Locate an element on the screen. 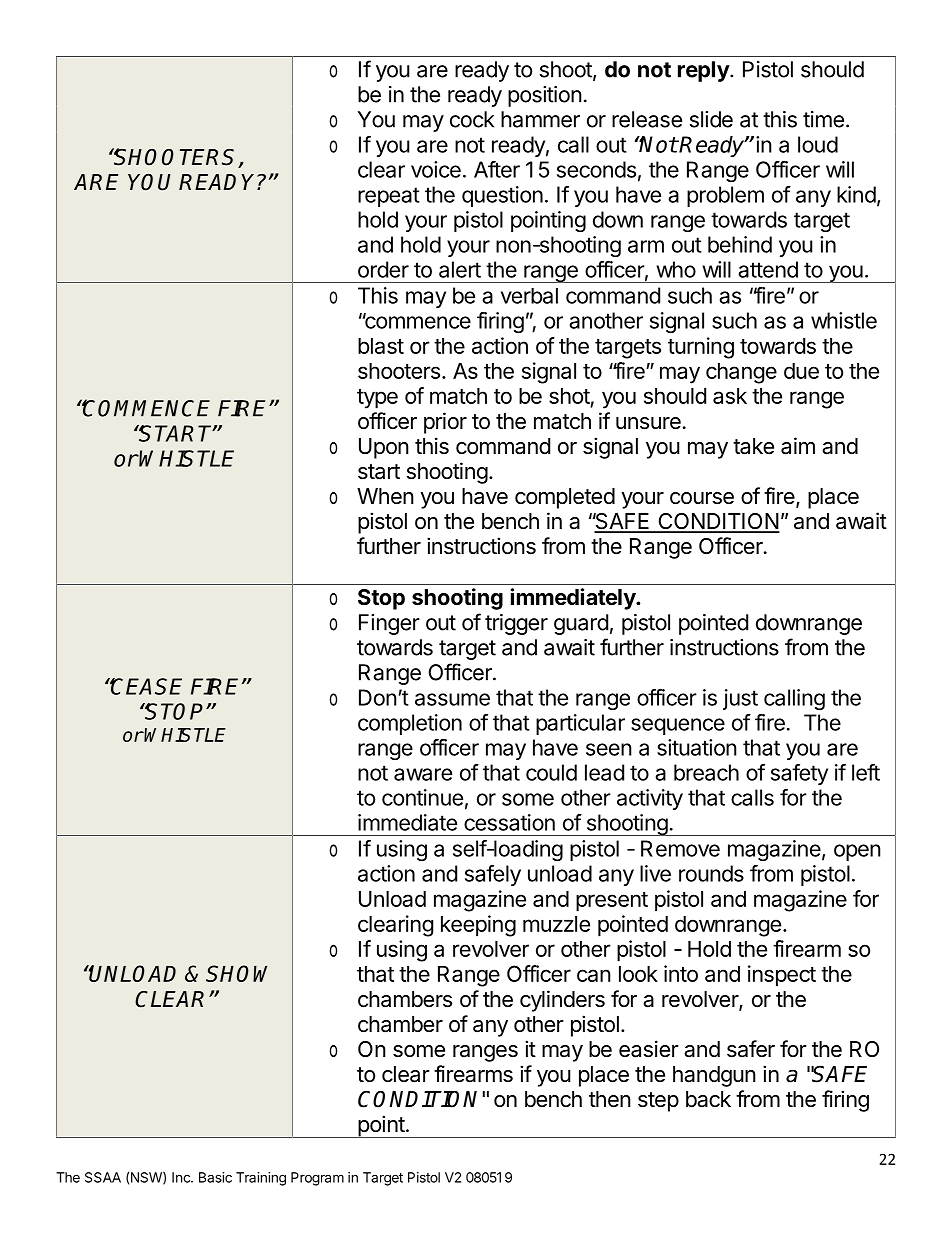  hammer is located at coordinates (540, 119).
